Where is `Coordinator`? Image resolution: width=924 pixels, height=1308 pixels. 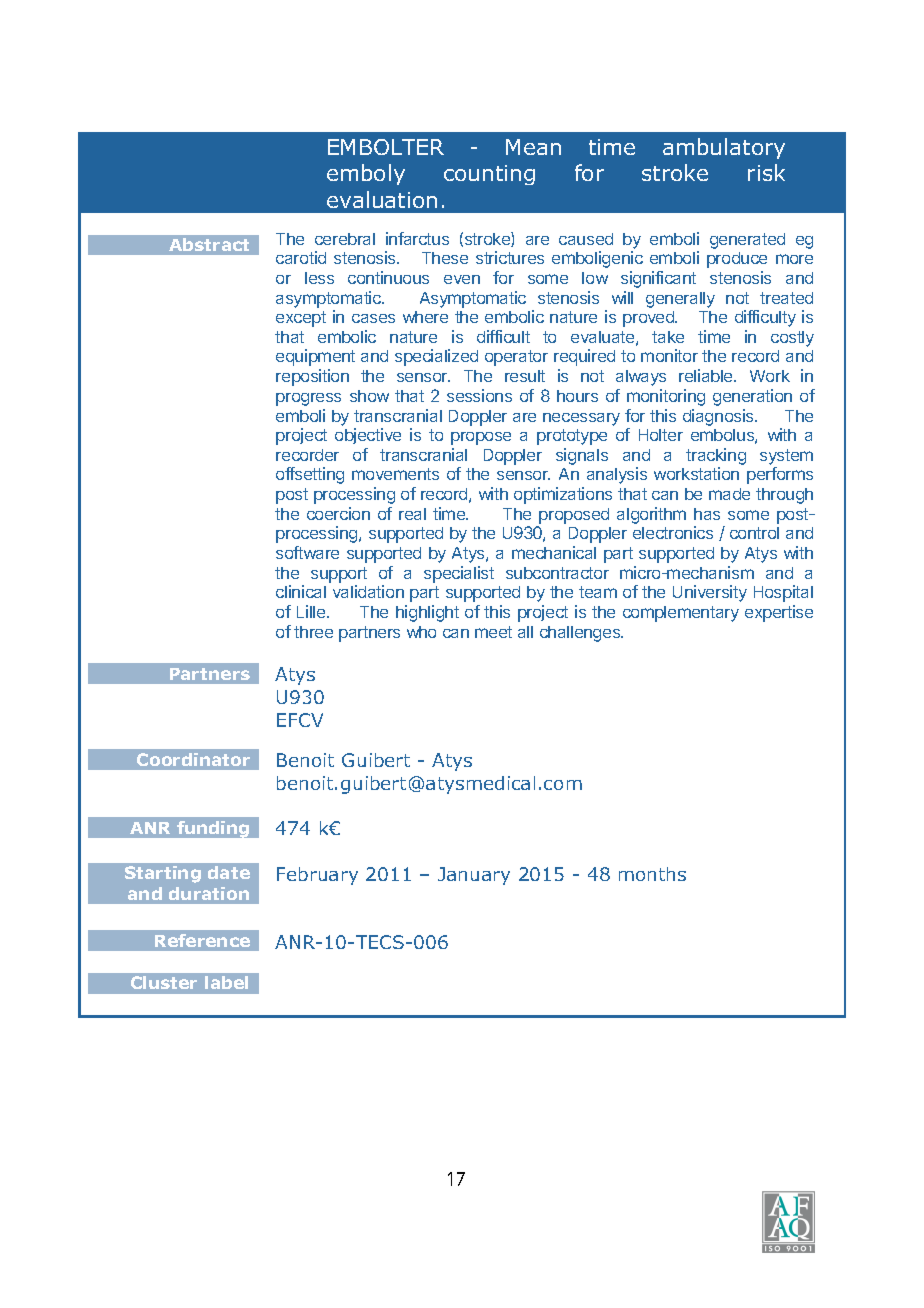
Coordinator is located at coordinates (193, 759).
